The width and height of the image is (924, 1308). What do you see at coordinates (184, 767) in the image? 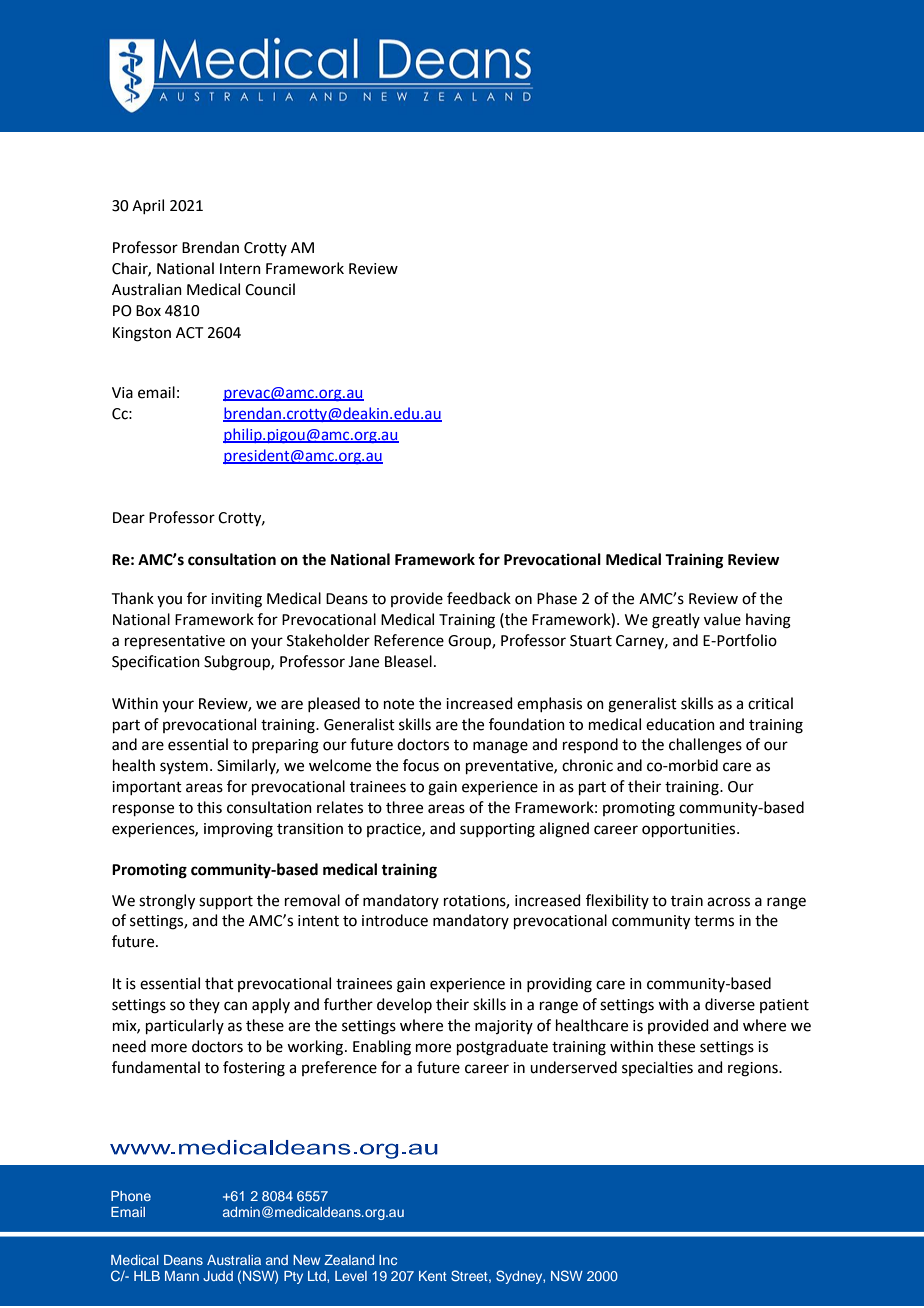
I see `system` at bounding box center [184, 767].
